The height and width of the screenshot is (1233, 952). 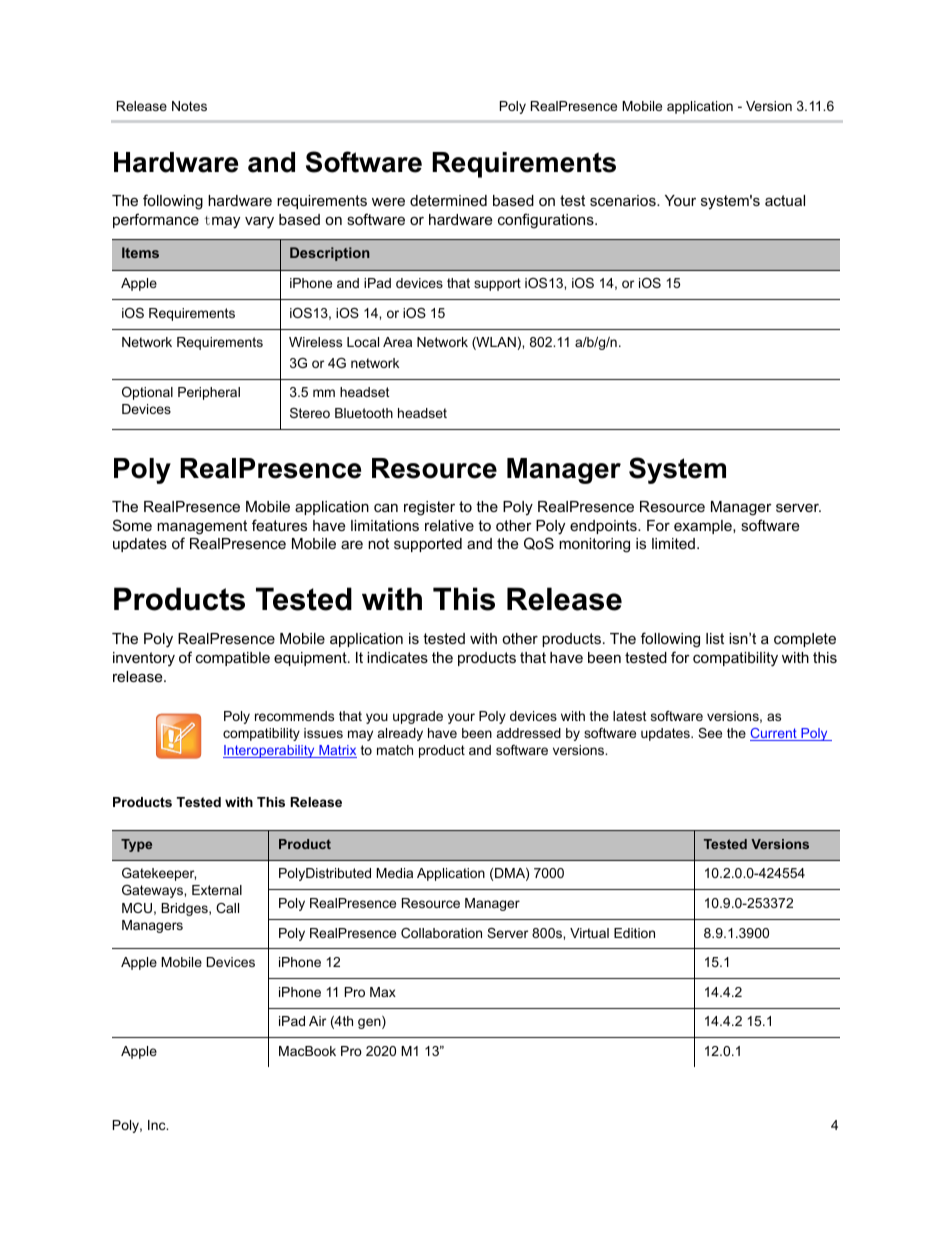 I want to click on actual, so click(x=785, y=200).
